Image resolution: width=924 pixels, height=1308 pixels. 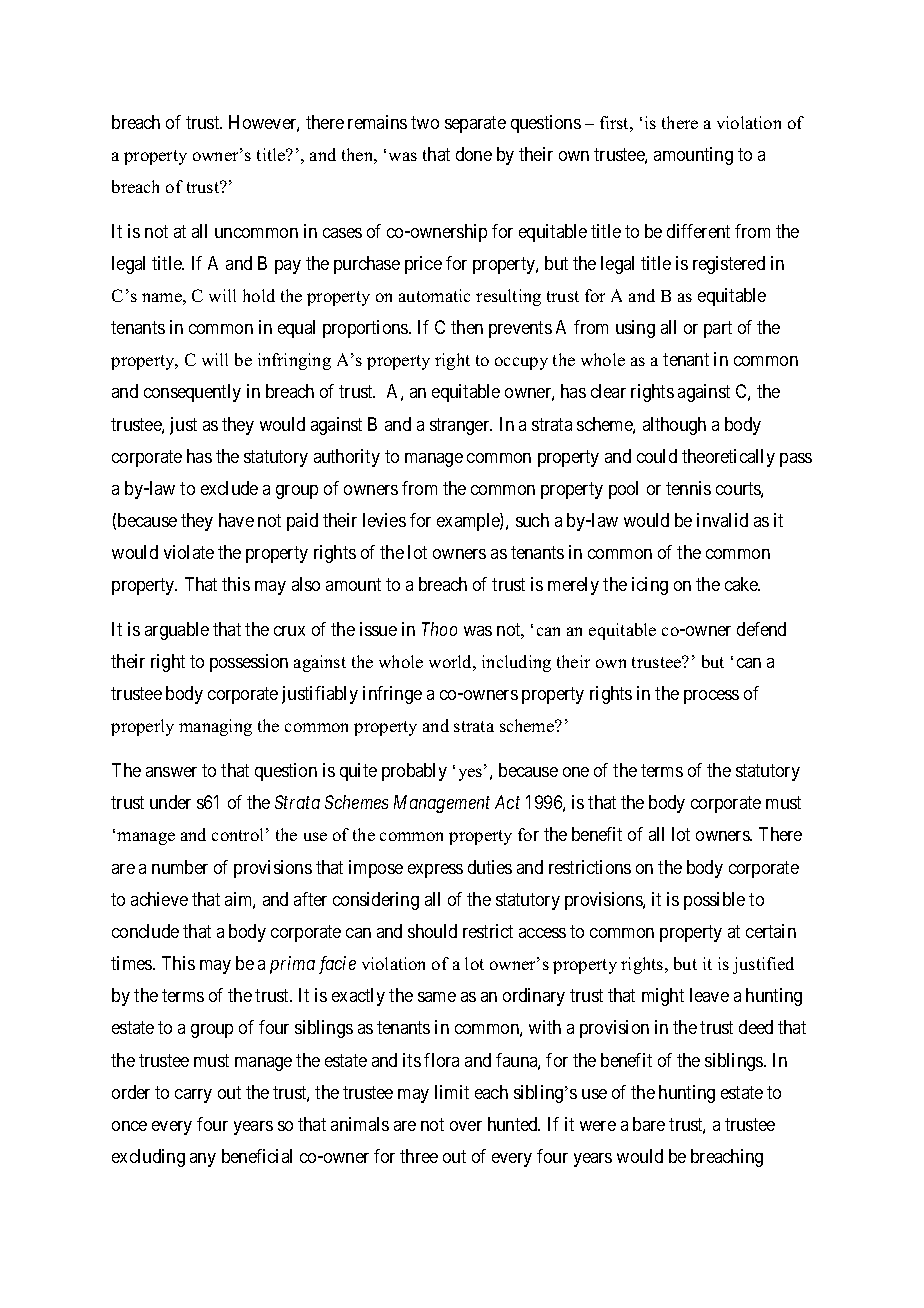 I want to click on possible, so click(x=714, y=901).
